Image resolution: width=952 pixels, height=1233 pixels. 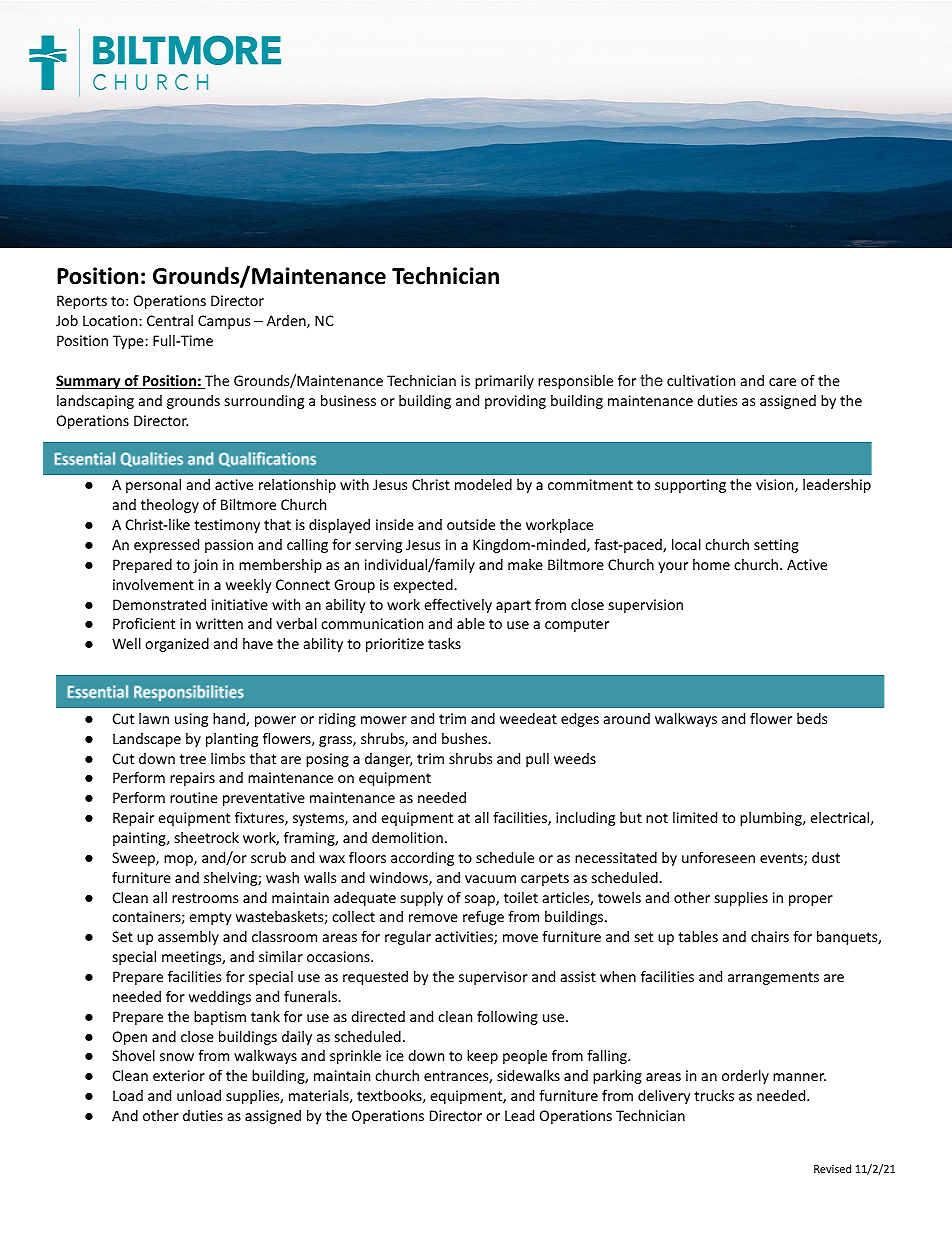 I want to click on trucks, so click(x=714, y=1095).
